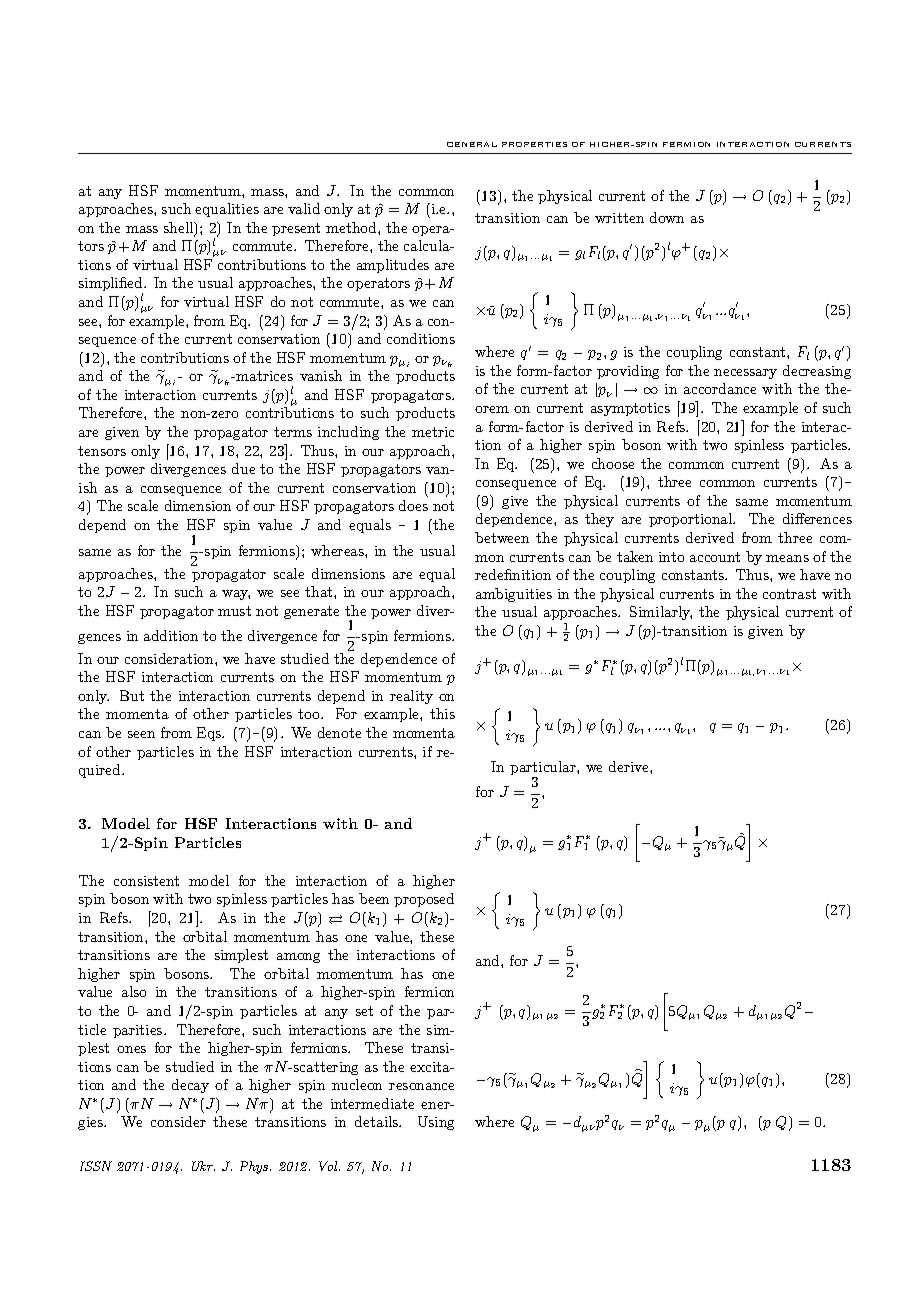  What do you see at coordinates (180, 229) in the image?
I see `shell` at bounding box center [180, 229].
